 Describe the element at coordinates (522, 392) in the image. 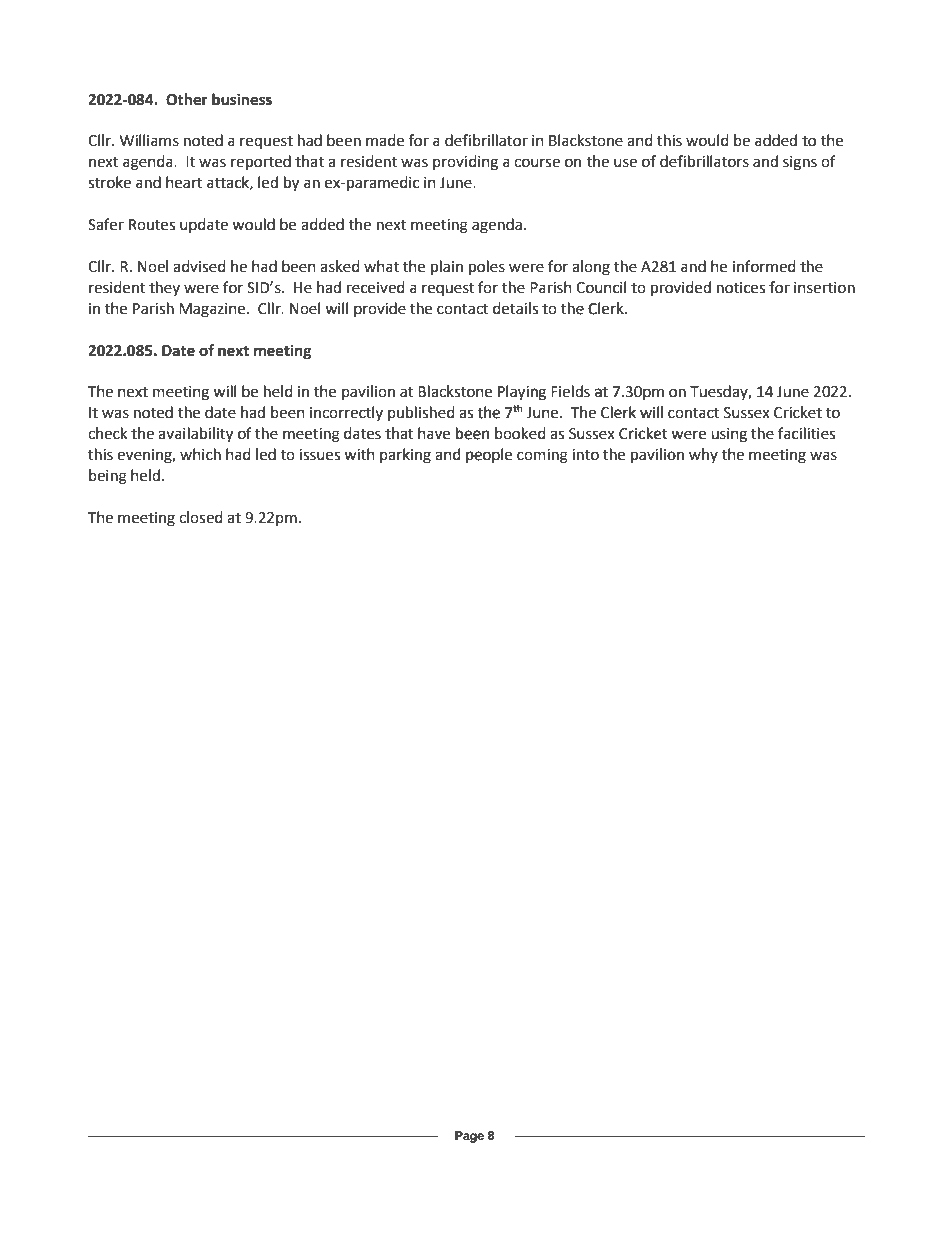

I see `Playing` at that location.
